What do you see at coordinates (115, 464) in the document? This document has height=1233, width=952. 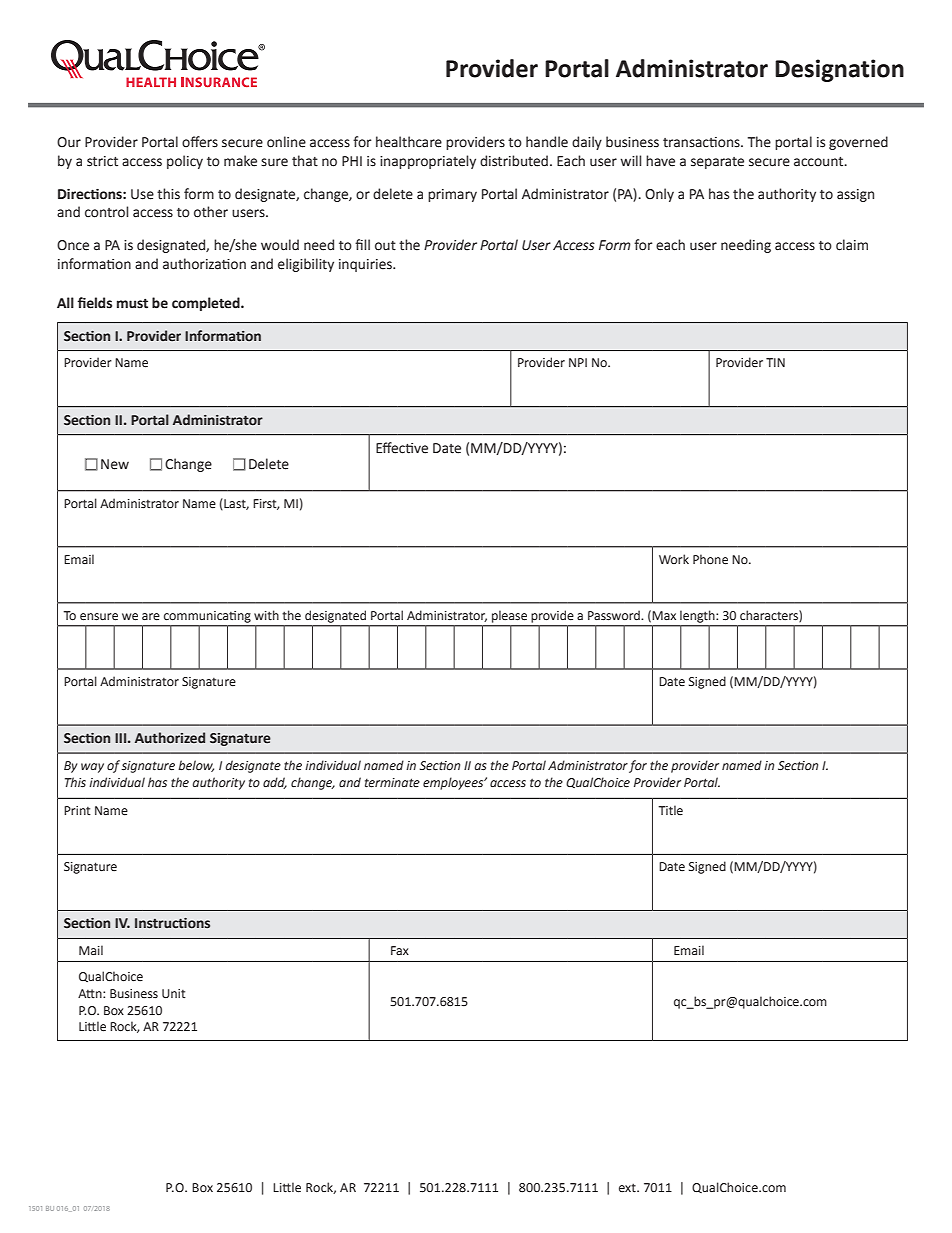 I see `New` at bounding box center [115, 464].
